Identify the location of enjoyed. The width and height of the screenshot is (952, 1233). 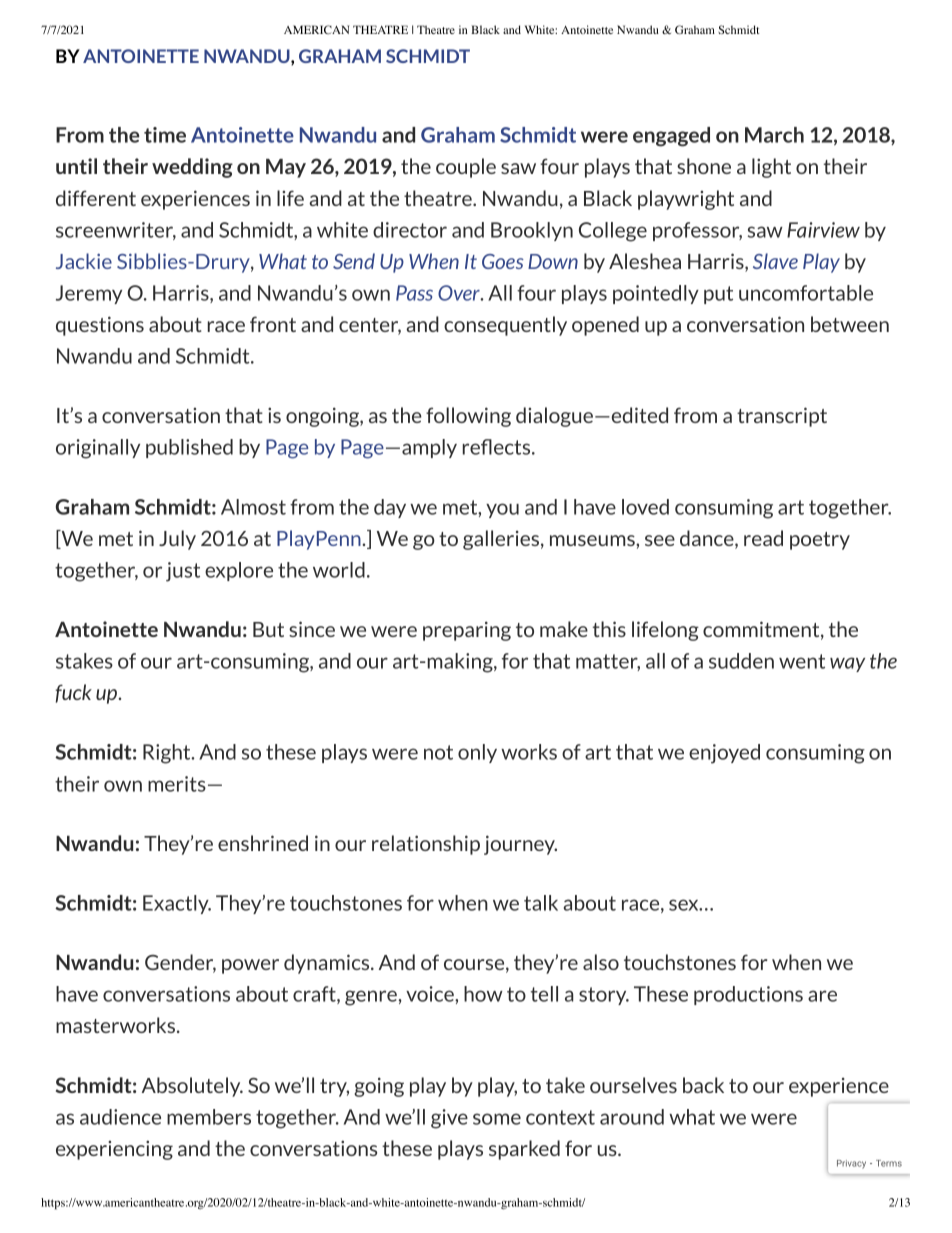
(724, 754).
